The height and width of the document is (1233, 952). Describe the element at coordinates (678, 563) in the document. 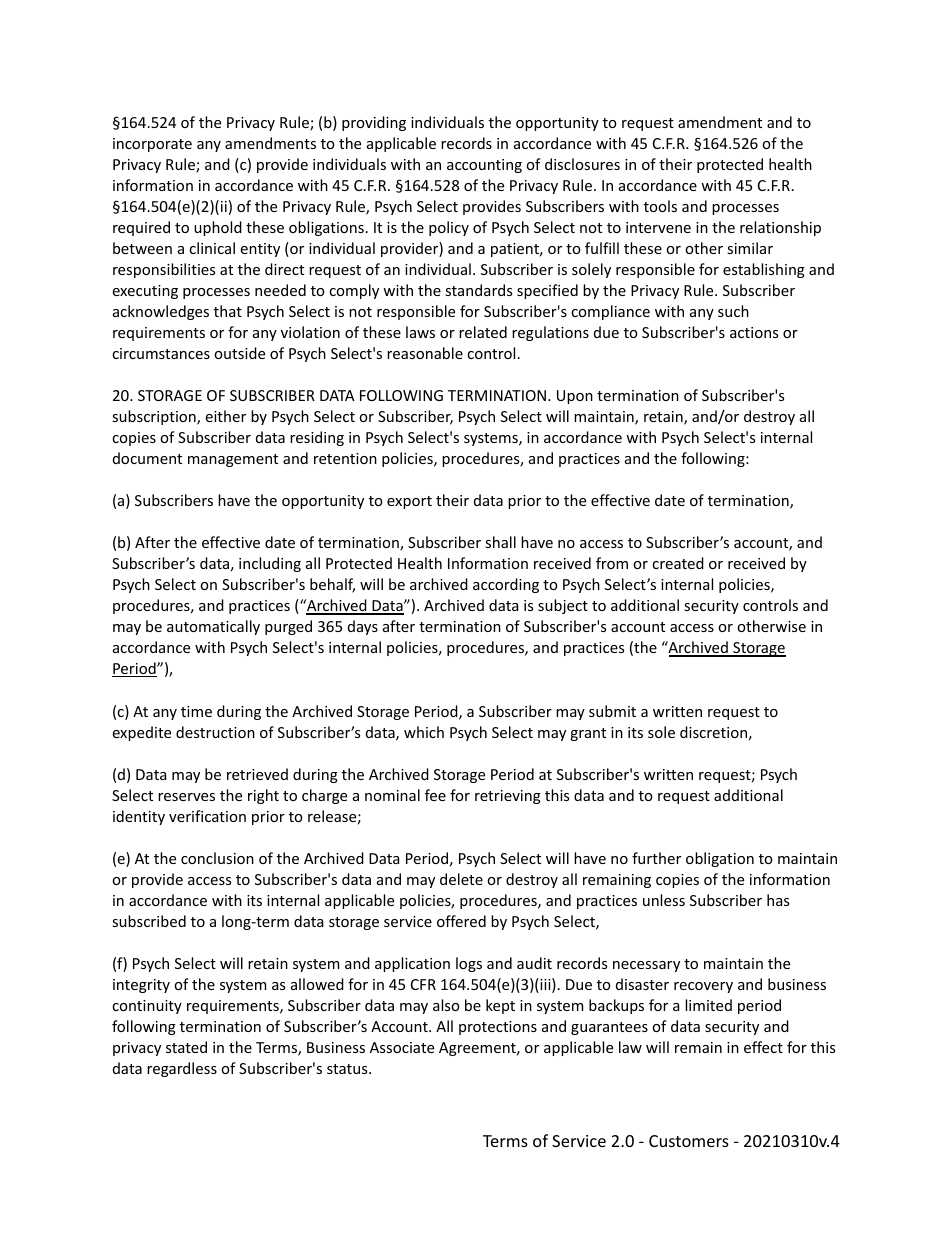

I see `created` at that location.
